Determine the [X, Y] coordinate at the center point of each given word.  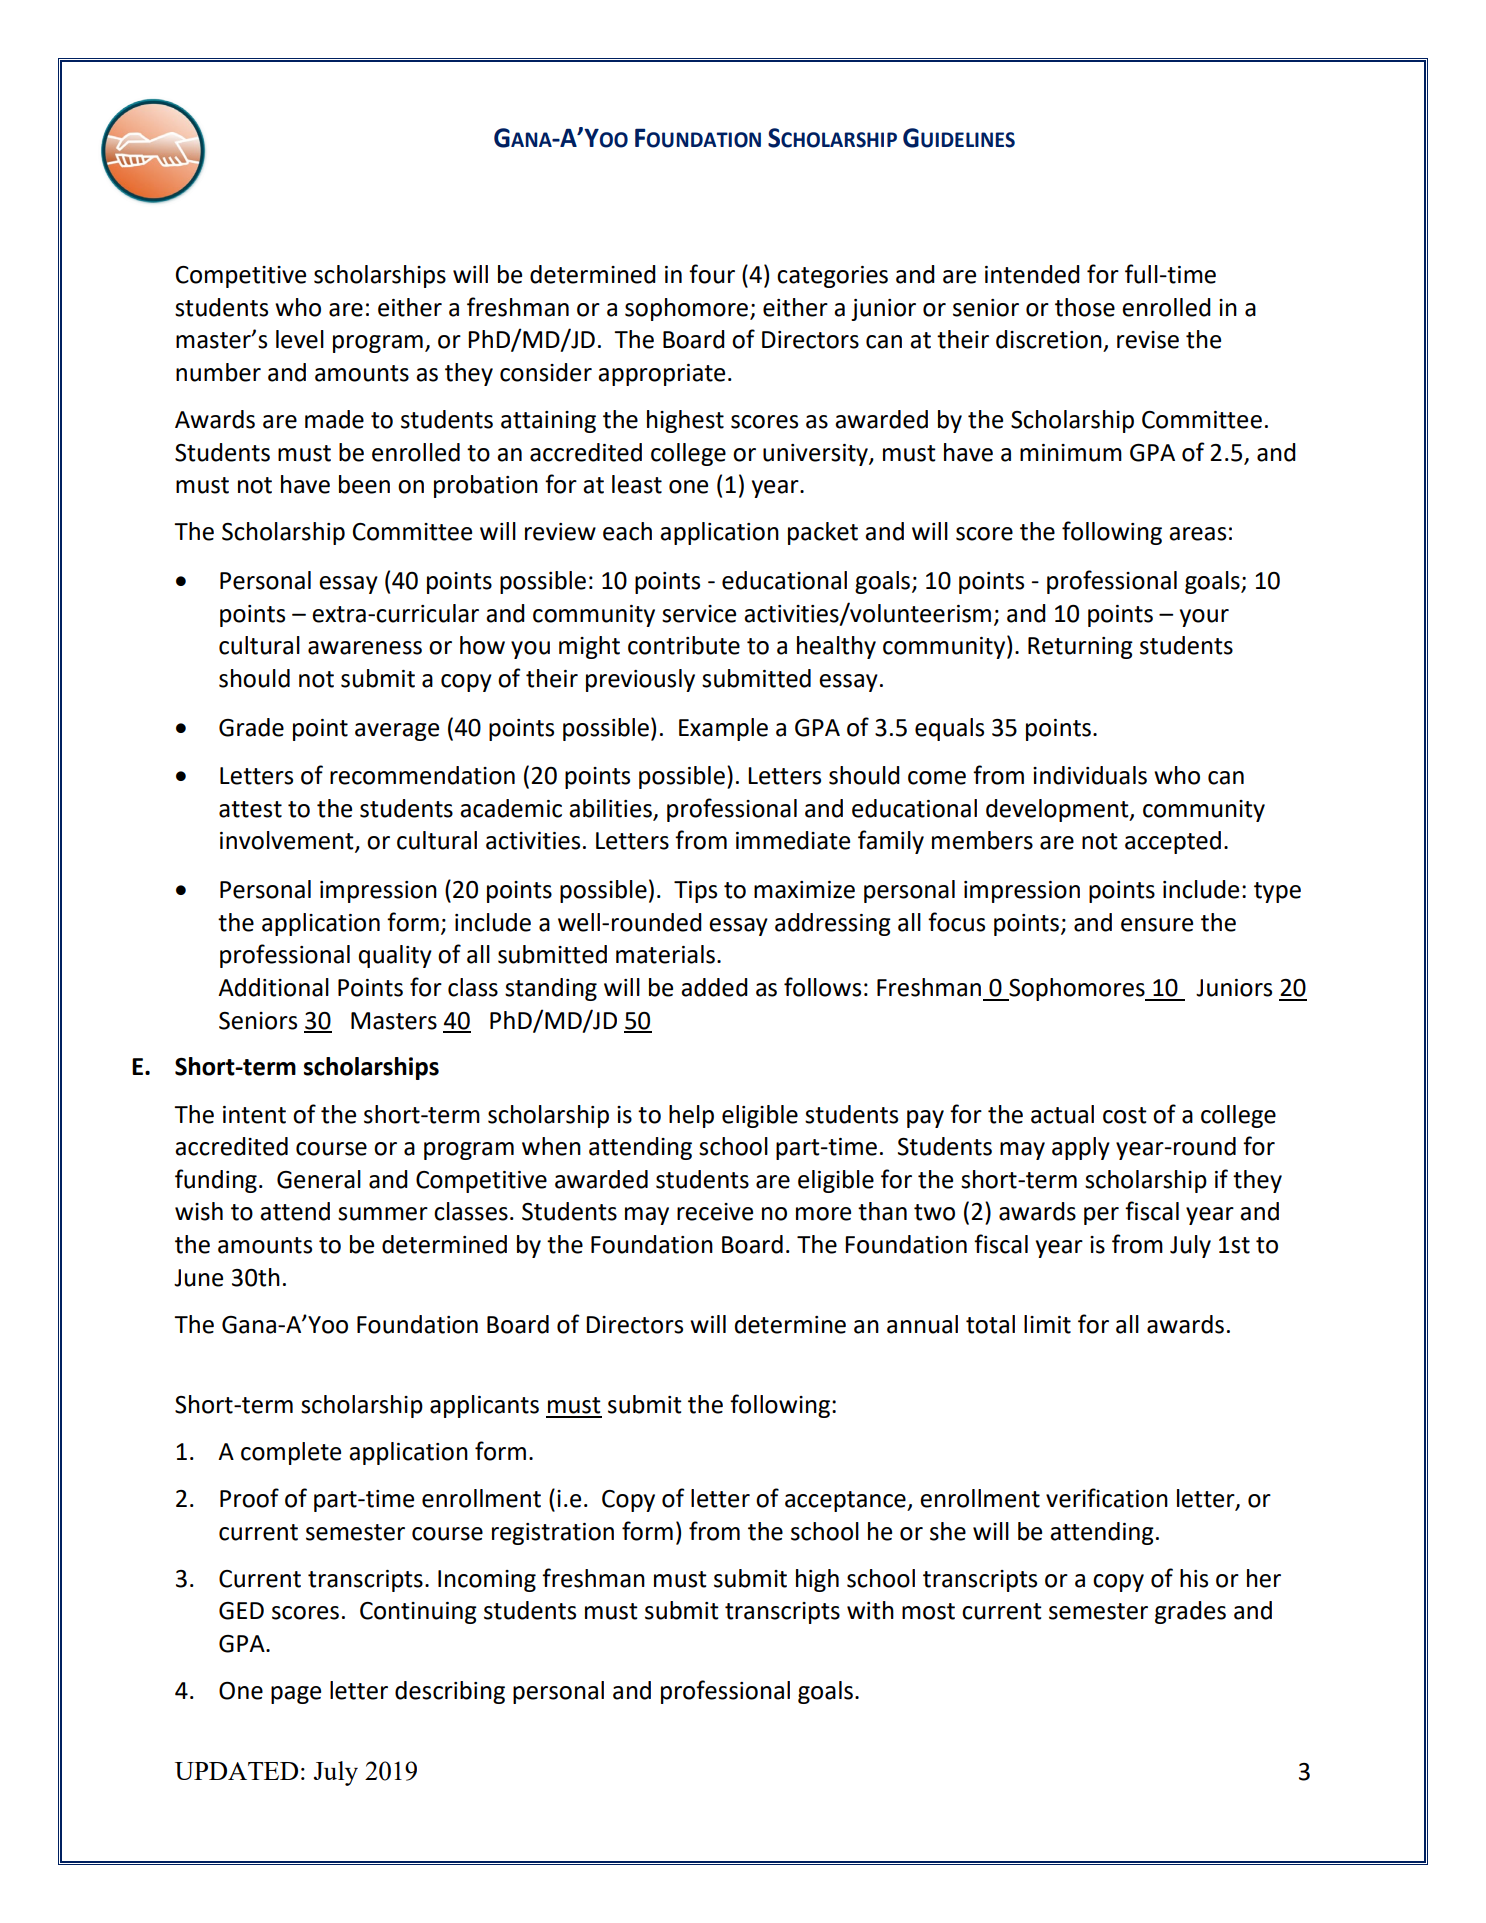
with [870, 1610]
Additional [273, 987]
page [296, 1695]
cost [1125, 1115]
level [300, 339]
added [714, 987]
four [712, 274]
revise [1148, 340]
